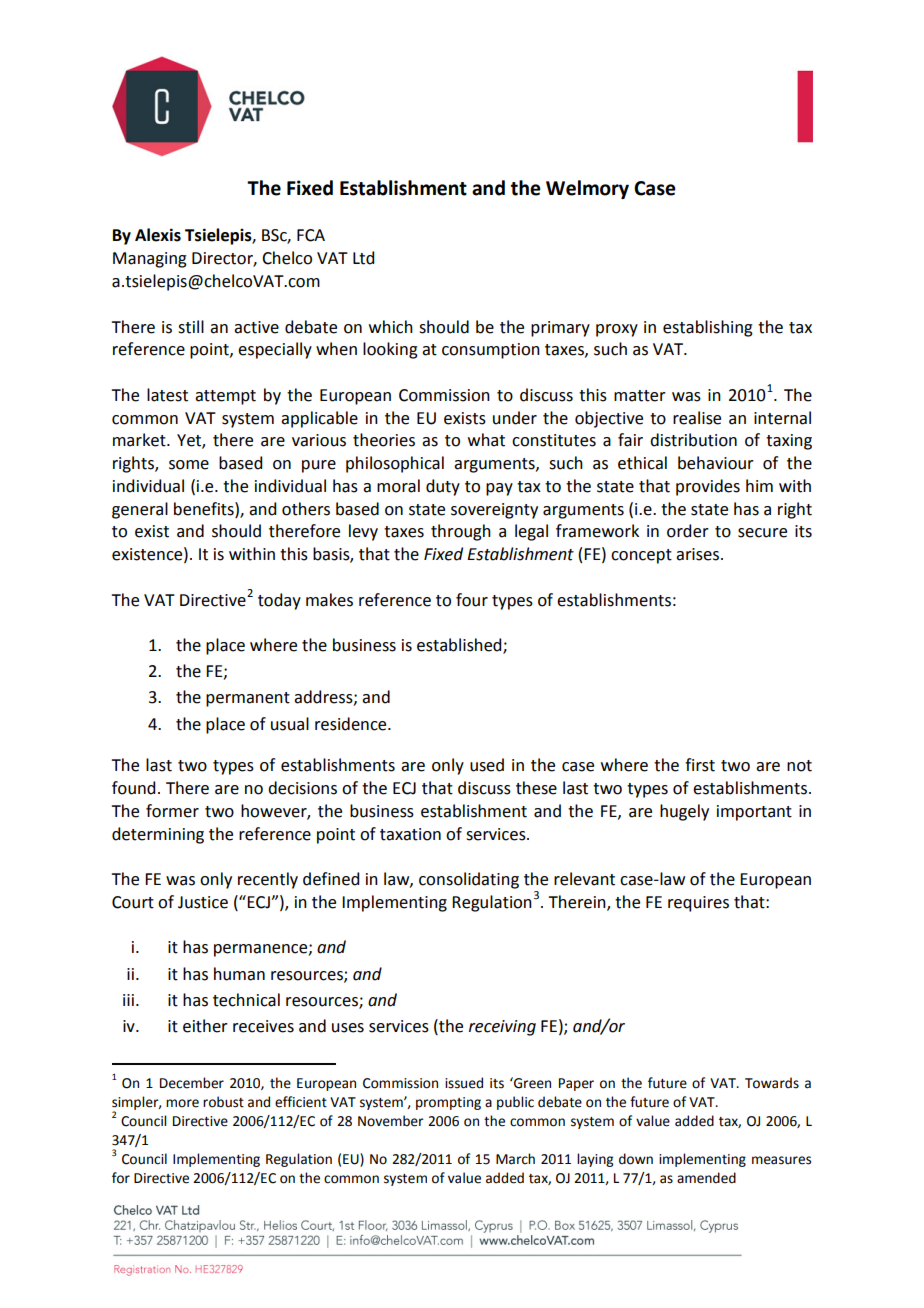 The width and height of the screenshot is (924, 1308). What do you see at coordinates (708, 328) in the screenshot?
I see `establishing` at bounding box center [708, 328].
